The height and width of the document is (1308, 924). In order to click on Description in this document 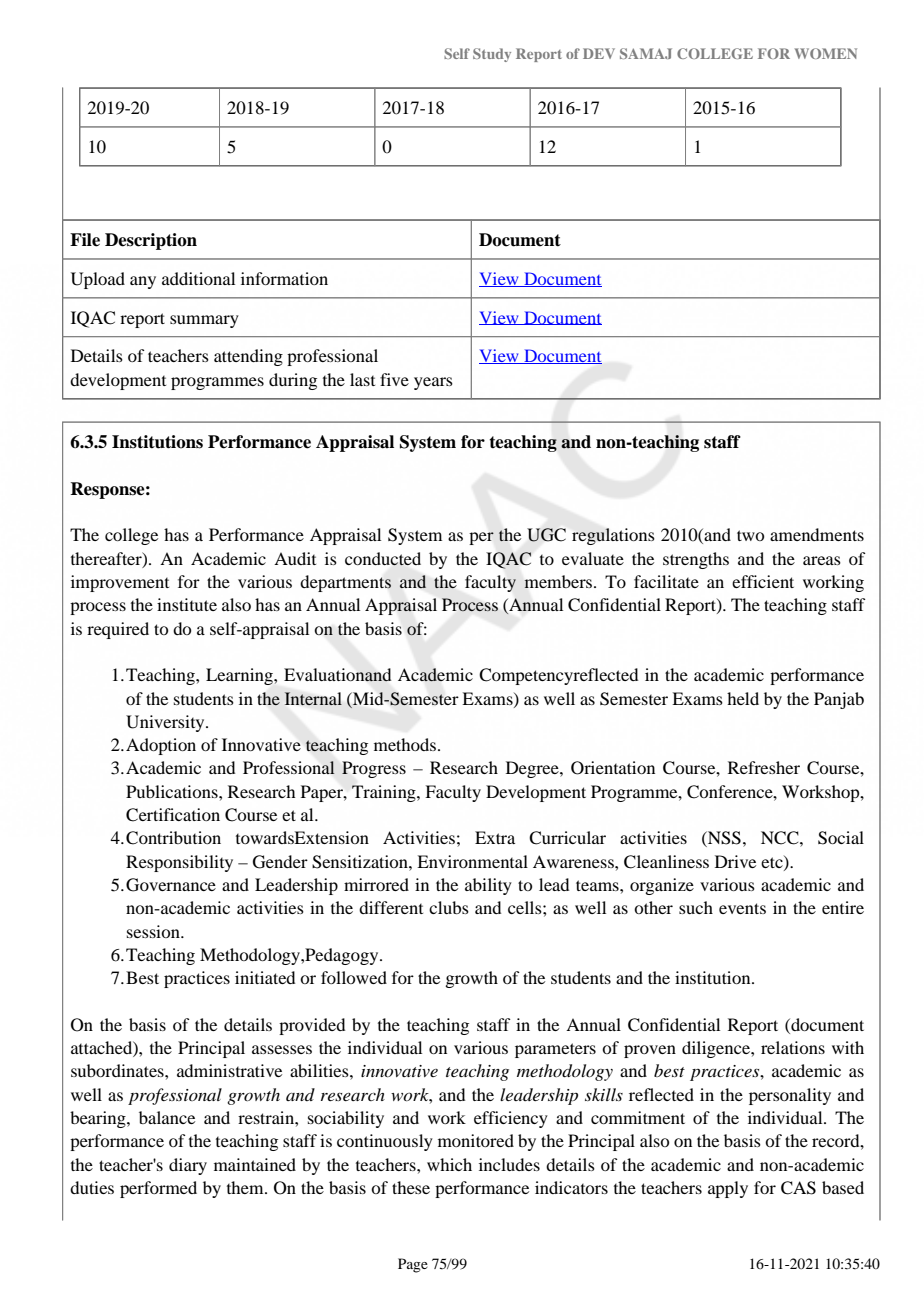, I will do `click(151, 241)`.
